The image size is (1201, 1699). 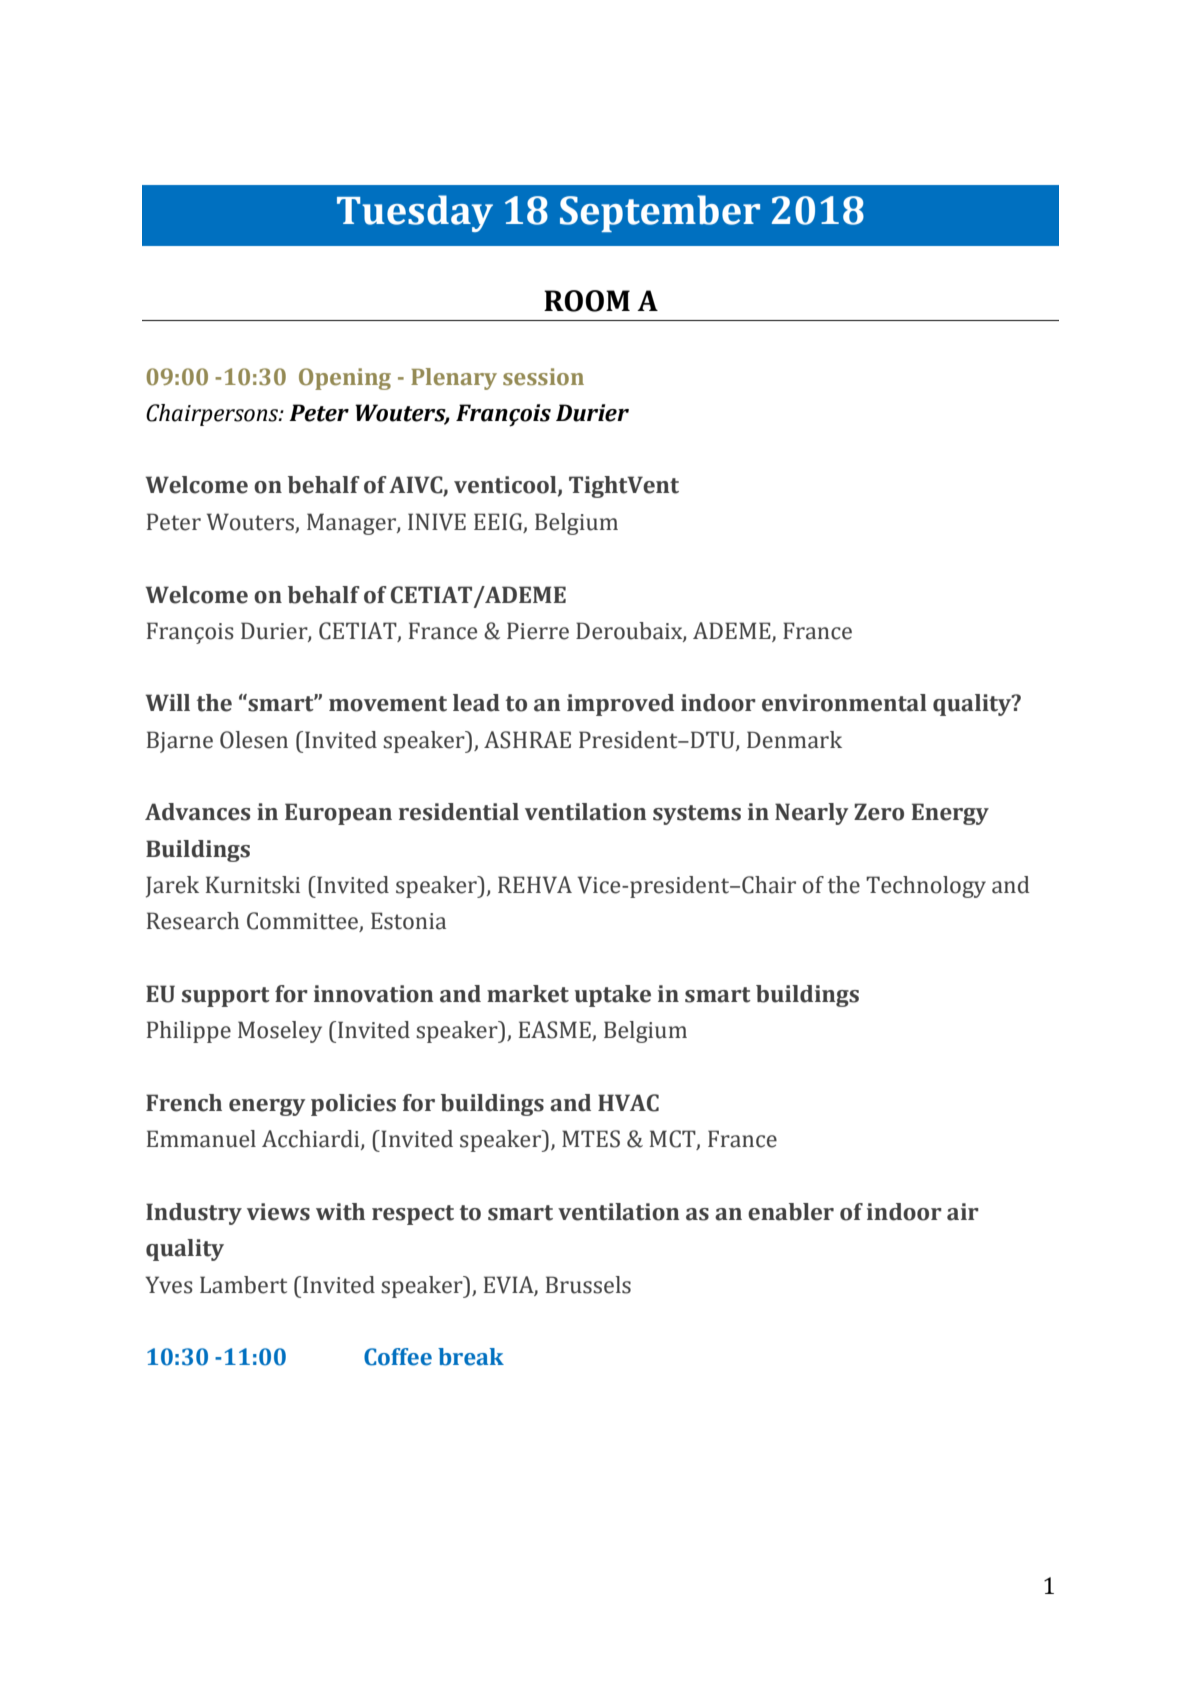 What do you see at coordinates (844, 703) in the screenshot?
I see `environmental` at bounding box center [844, 703].
